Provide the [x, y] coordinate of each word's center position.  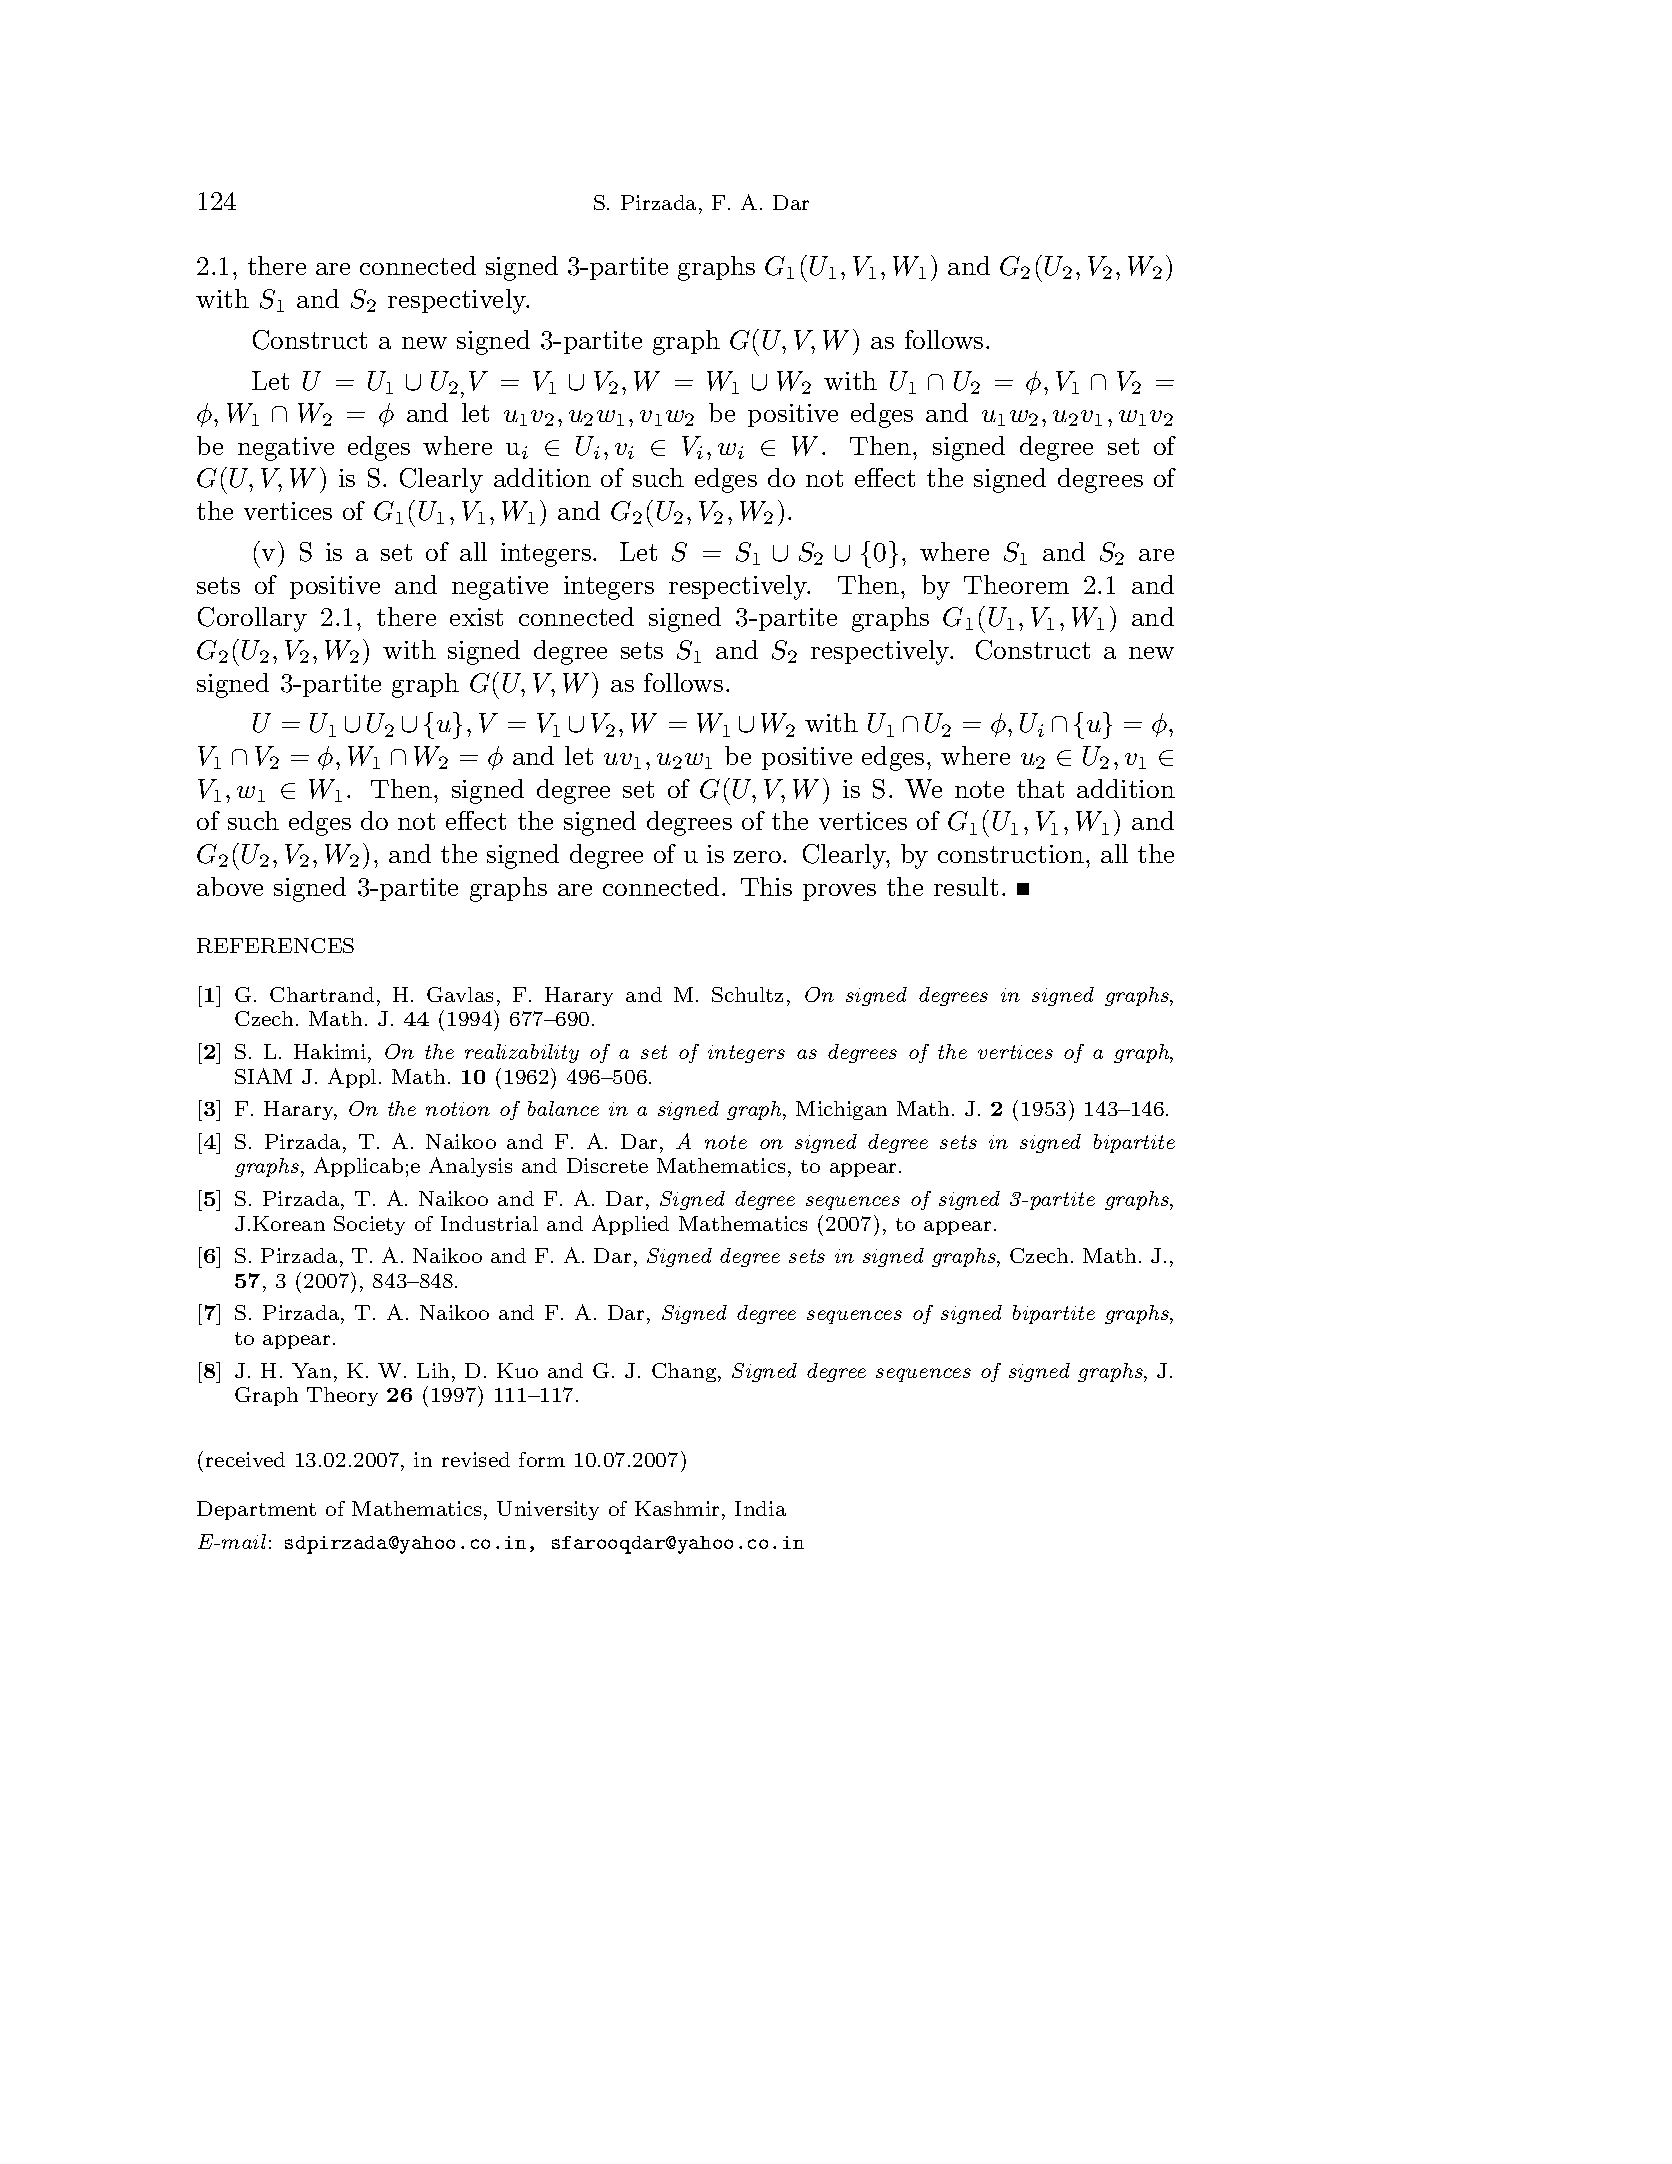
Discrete [607, 1165]
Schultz [747, 994]
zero [757, 857]
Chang [685, 1372]
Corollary [252, 619]
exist [476, 617]
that [1040, 788]
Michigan [841, 1110]
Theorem [1016, 584]
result [966, 886]
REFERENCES [275, 945]
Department [256, 1510]
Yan [311, 1370]
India [760, 1508]
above [230, 886]
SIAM [263, 1076]
